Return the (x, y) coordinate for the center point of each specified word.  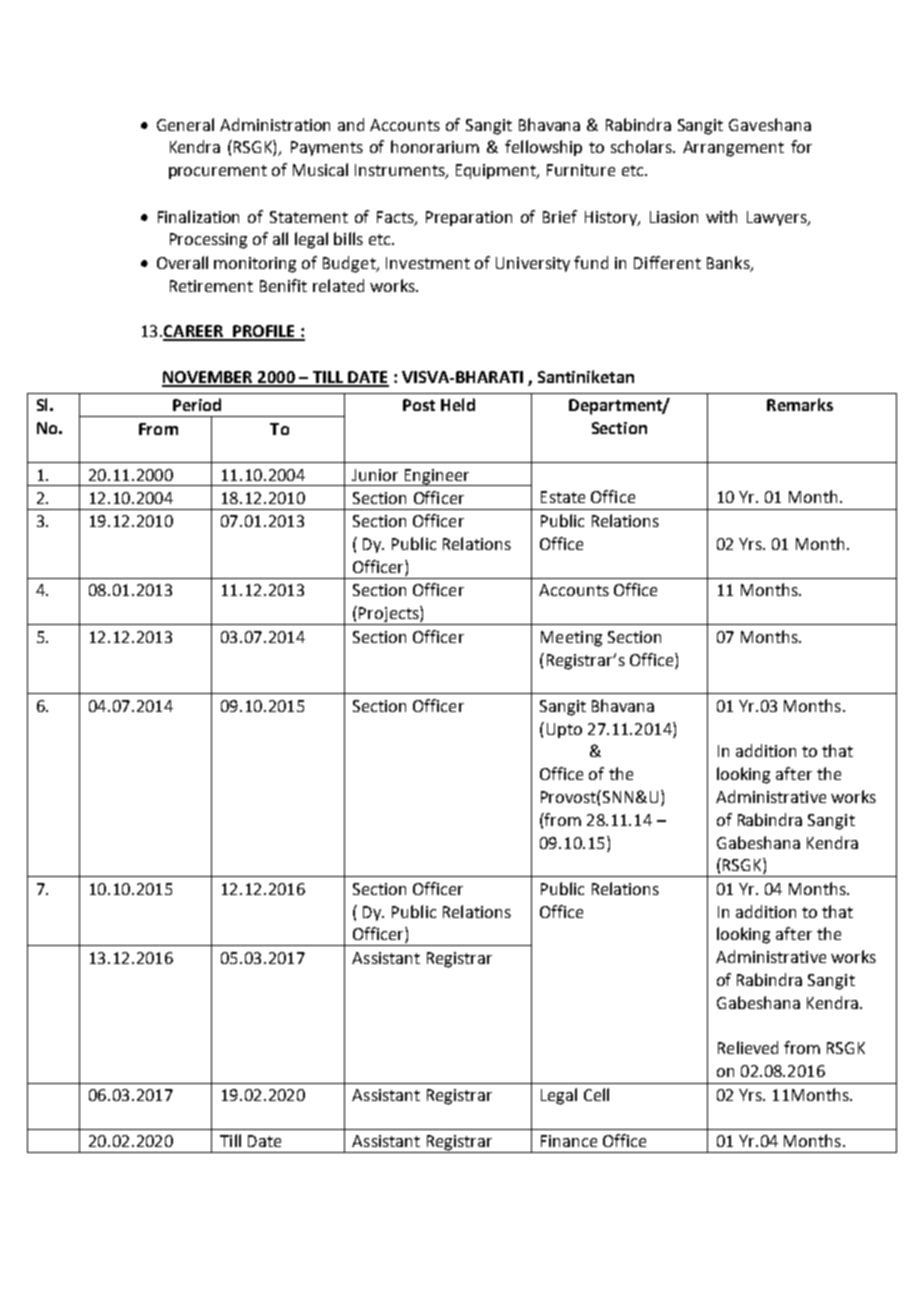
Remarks (800, 404)
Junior (375, 475)
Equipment (497, 171)
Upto (564, 730)
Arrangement (733, 149)
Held (458, 404)
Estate (563, 497)
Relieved (748, 1047)
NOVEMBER (208, 378)
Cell (596, 1094)
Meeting (571, 639)
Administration (275, 124)
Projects (389, 615)
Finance (569, 1141)
